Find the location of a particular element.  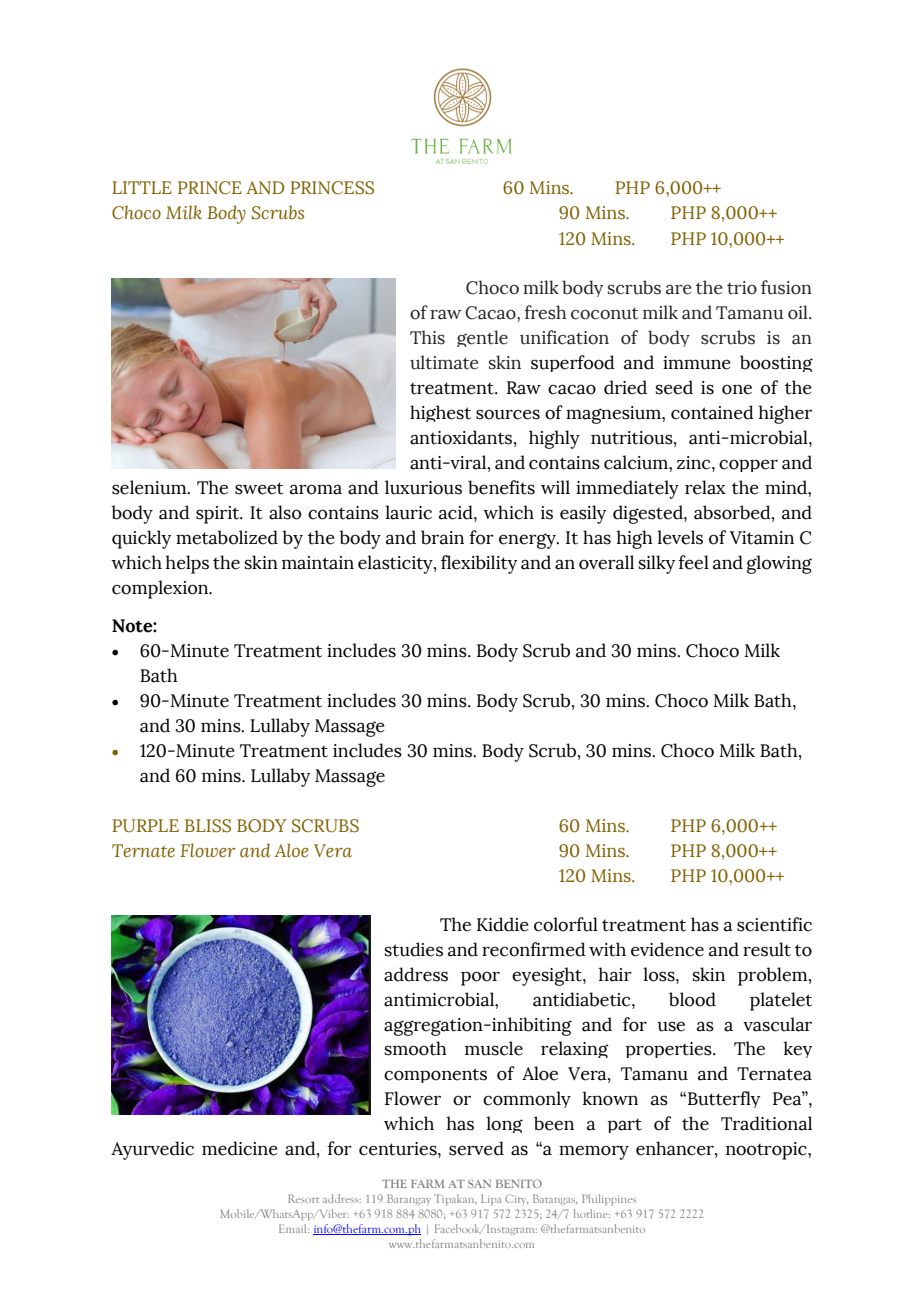

poor is located at coordinates (480, 978).
